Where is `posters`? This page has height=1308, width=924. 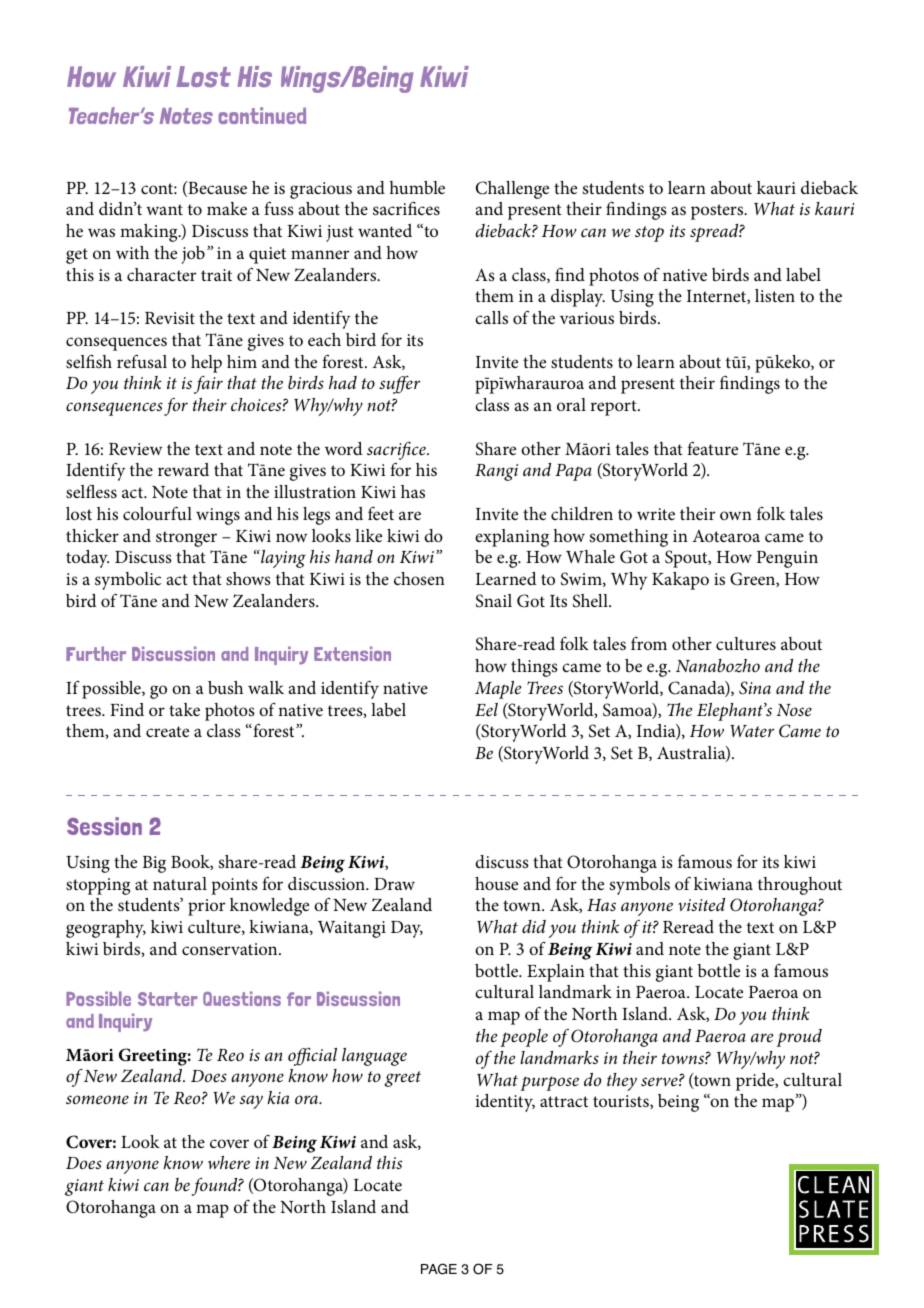
posters is located at coordinates (718, 212).
